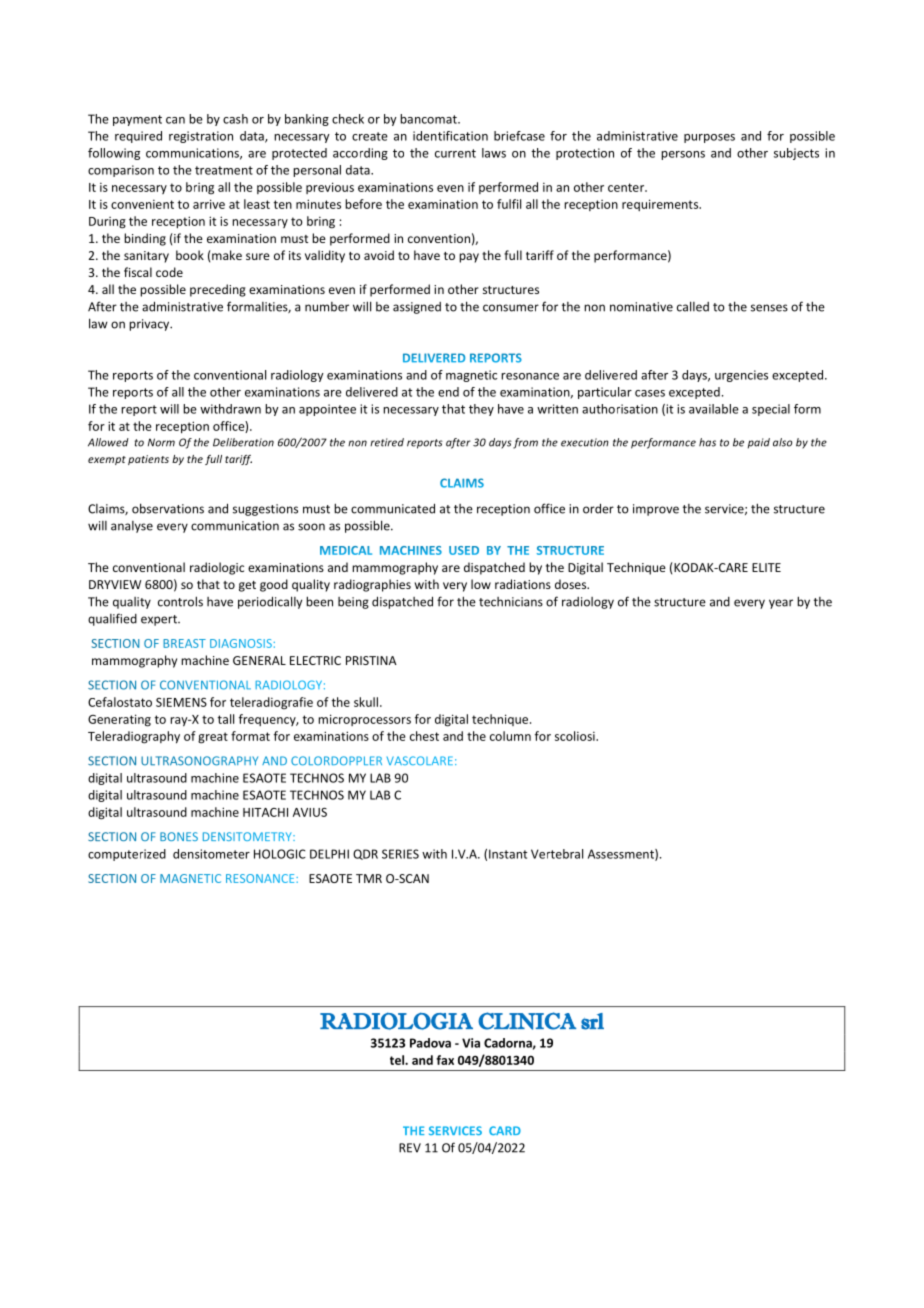  I want to click on fax, so click(445, 1060).
